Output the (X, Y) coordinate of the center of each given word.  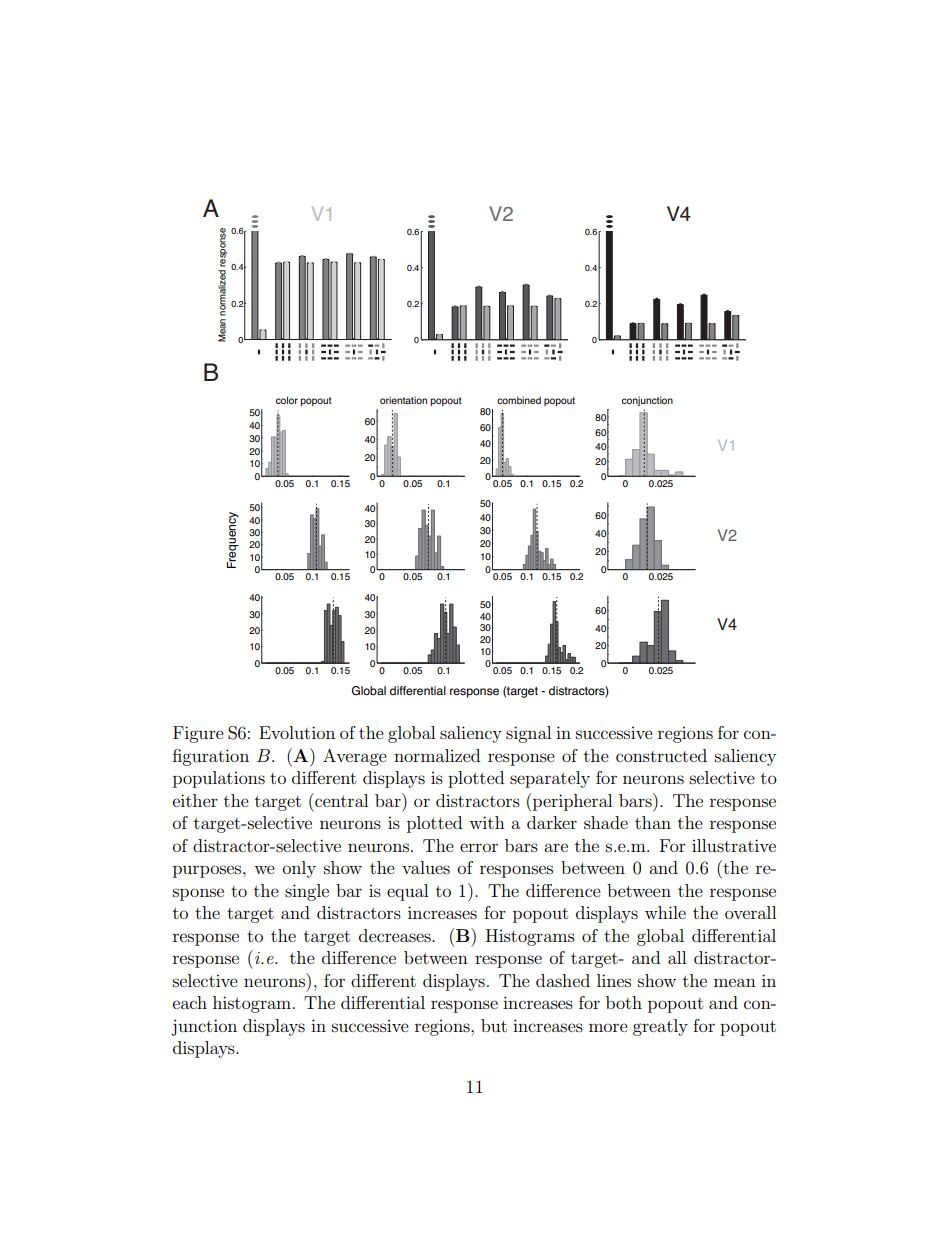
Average (355, 757)
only (299, 869)
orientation (403, 400)
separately (550, 779)
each (190, 1002)
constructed (661, 755)
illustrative (734, 845)
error (479, 847)
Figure (198, 734)
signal (528, 734)
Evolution (297, 732)
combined (519, 400)
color (287, 400)
